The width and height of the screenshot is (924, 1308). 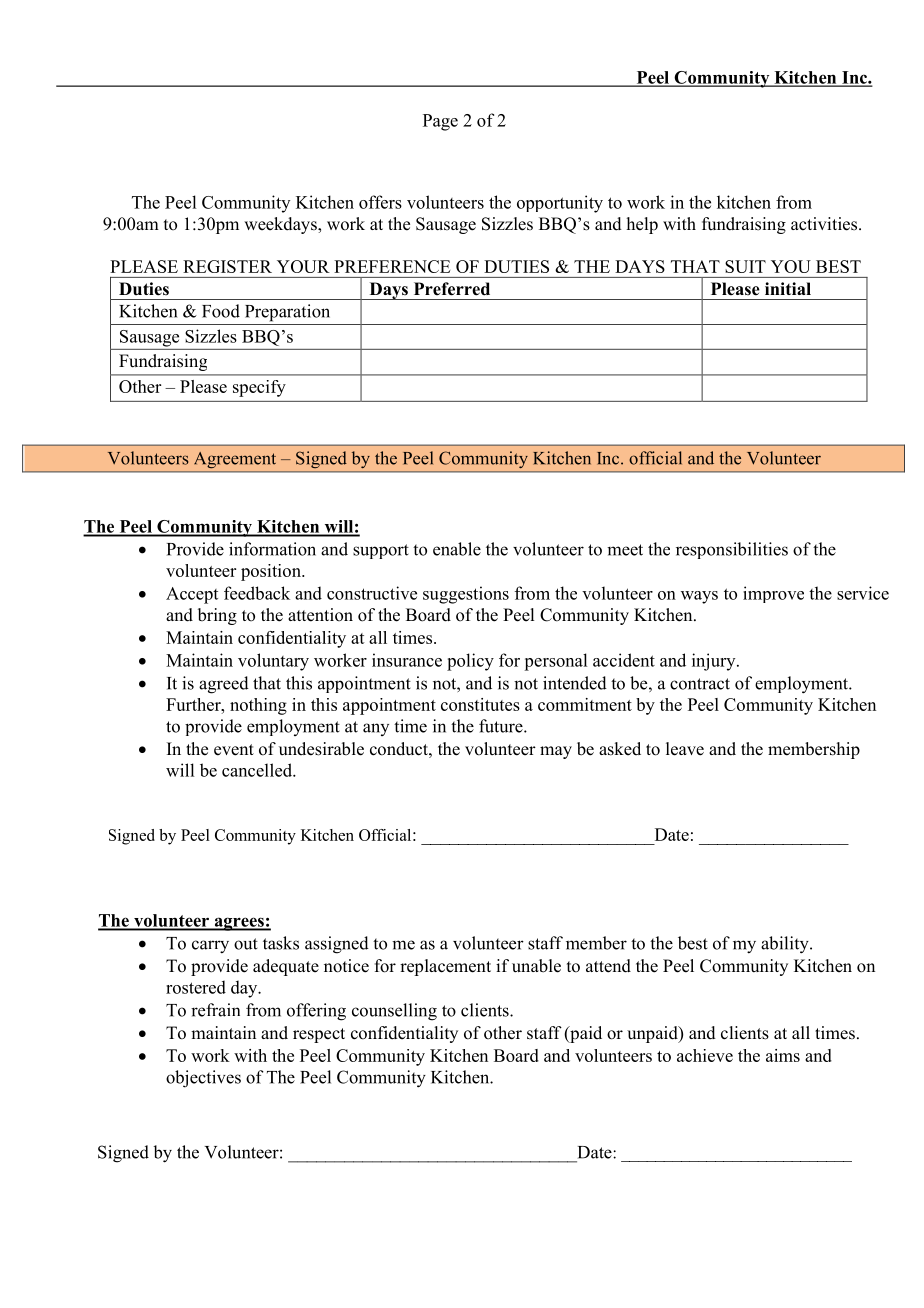 What do you see at coordinates (825, 224) in the screenshot?
I see `activities` at bounding box center [825, 224].
